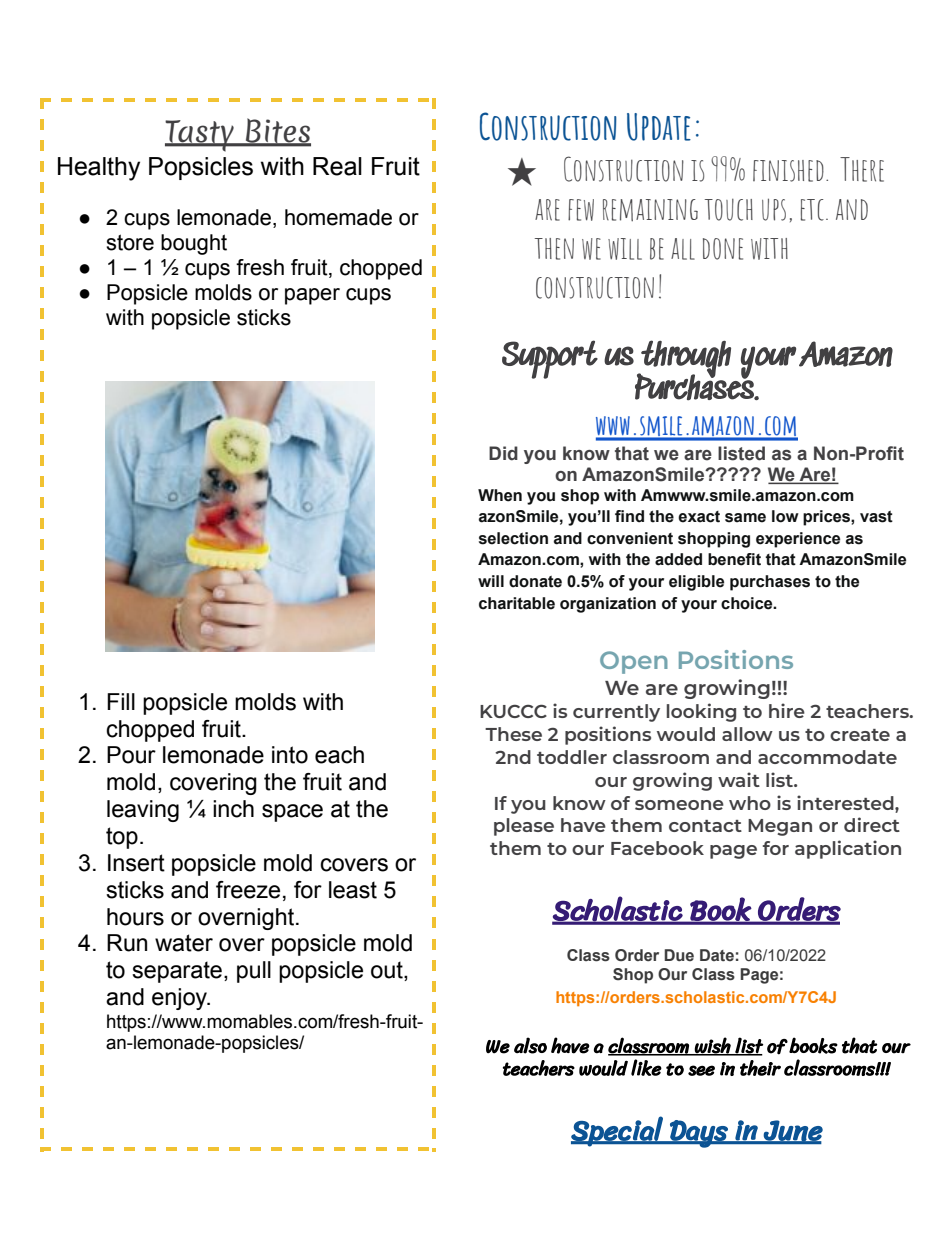 Image resolution: width=952 pixels, height=1233 pixels. I want to click on When, so click(500, 495).
